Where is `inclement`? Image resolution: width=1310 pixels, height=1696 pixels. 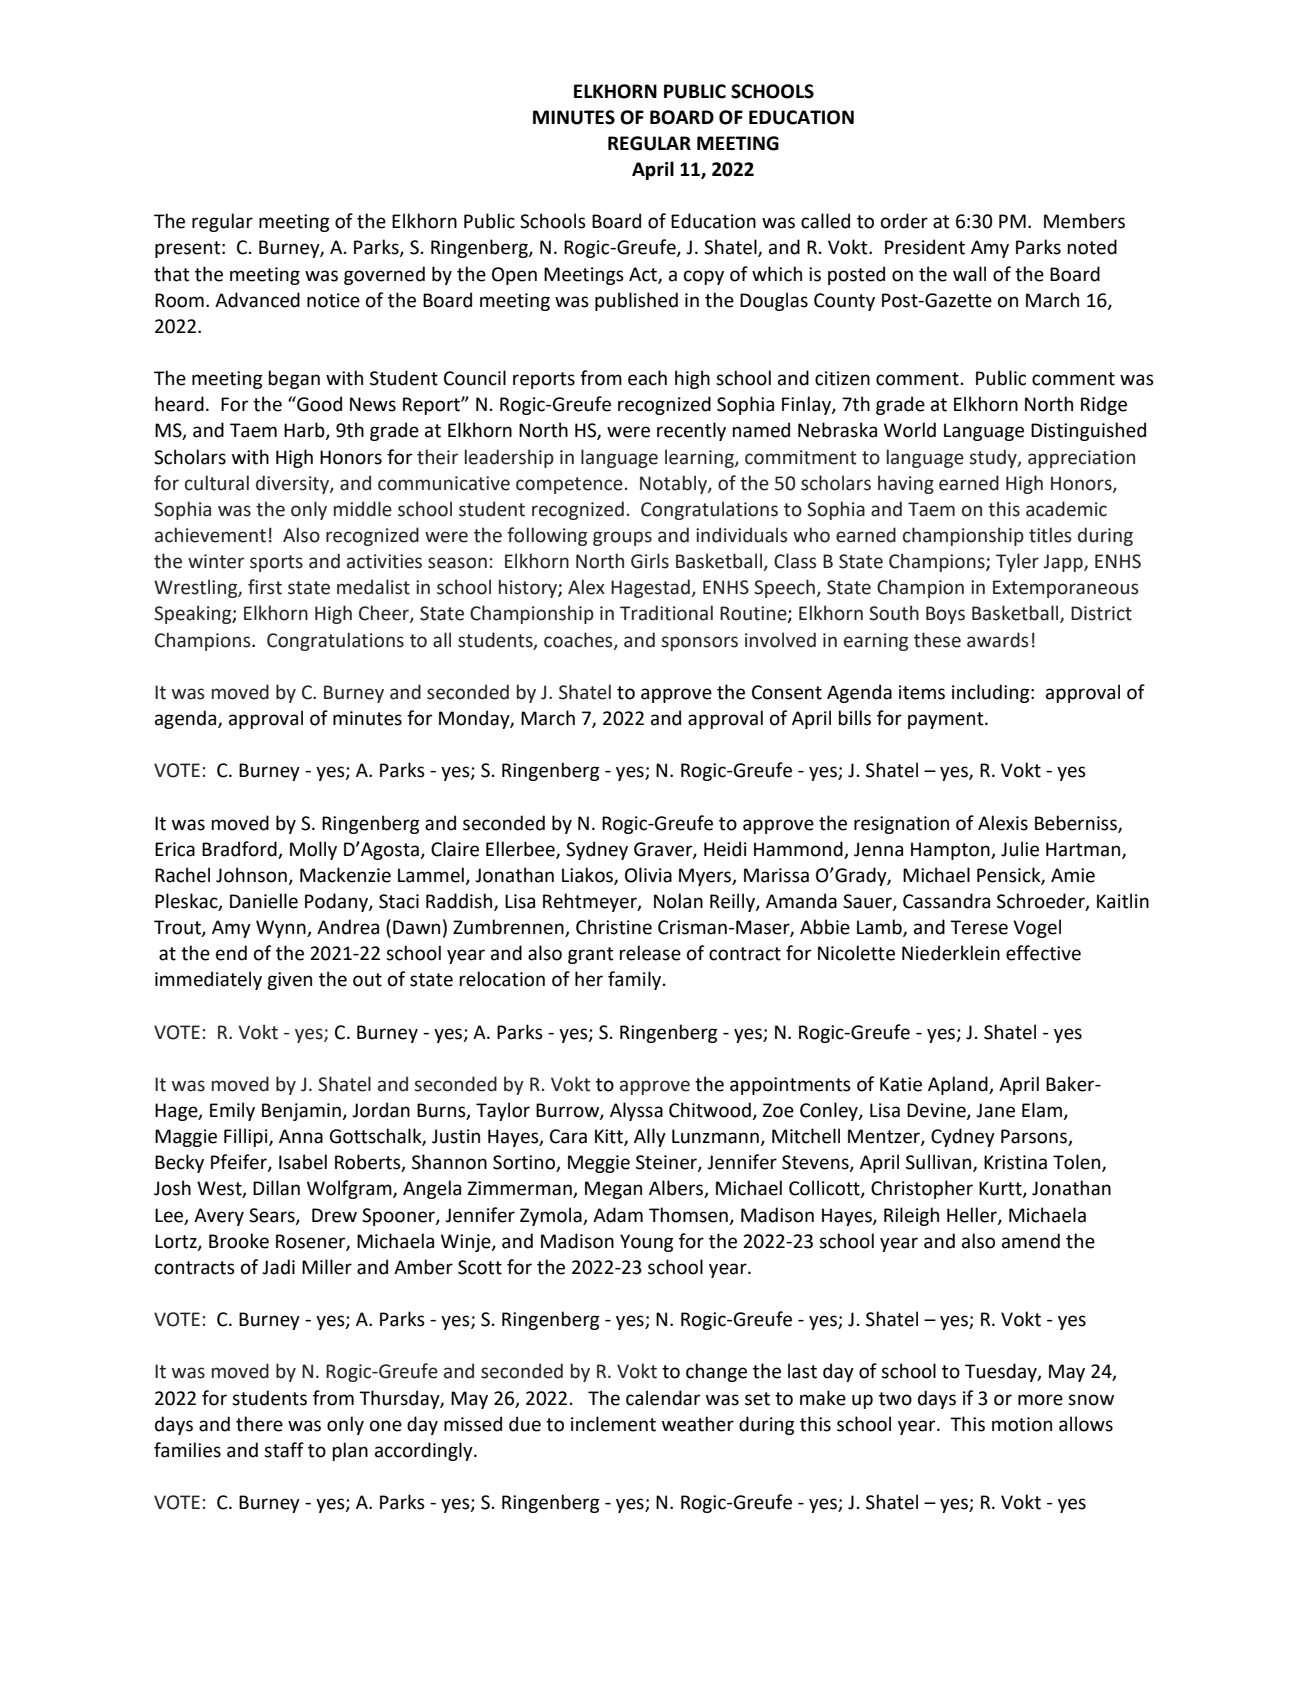
inclement is located at coordinates (613, 1424).
